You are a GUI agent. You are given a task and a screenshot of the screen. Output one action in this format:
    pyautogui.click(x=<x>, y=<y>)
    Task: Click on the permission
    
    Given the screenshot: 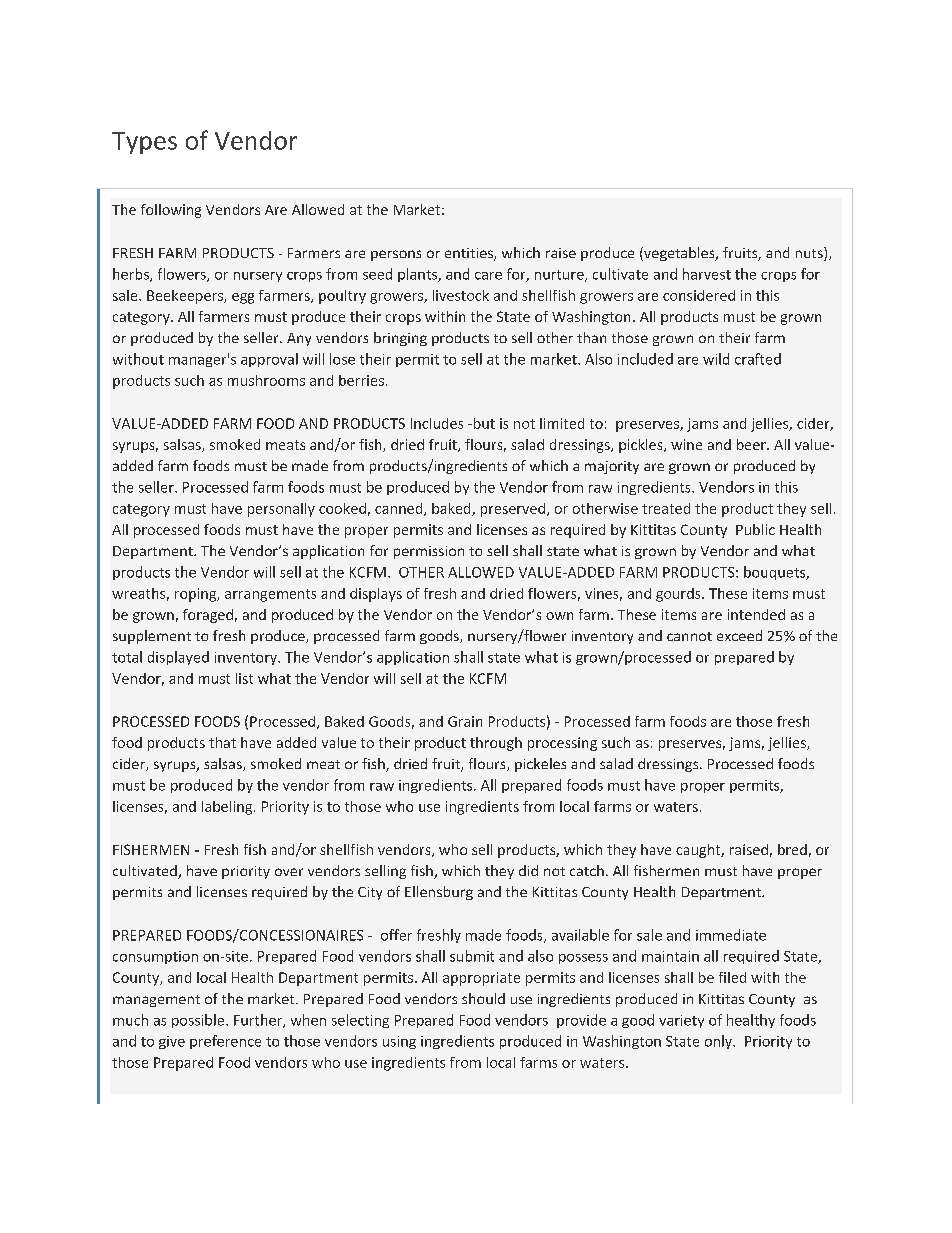 What is the action you would take?
    pyautogui.click(x=429, y=552)
